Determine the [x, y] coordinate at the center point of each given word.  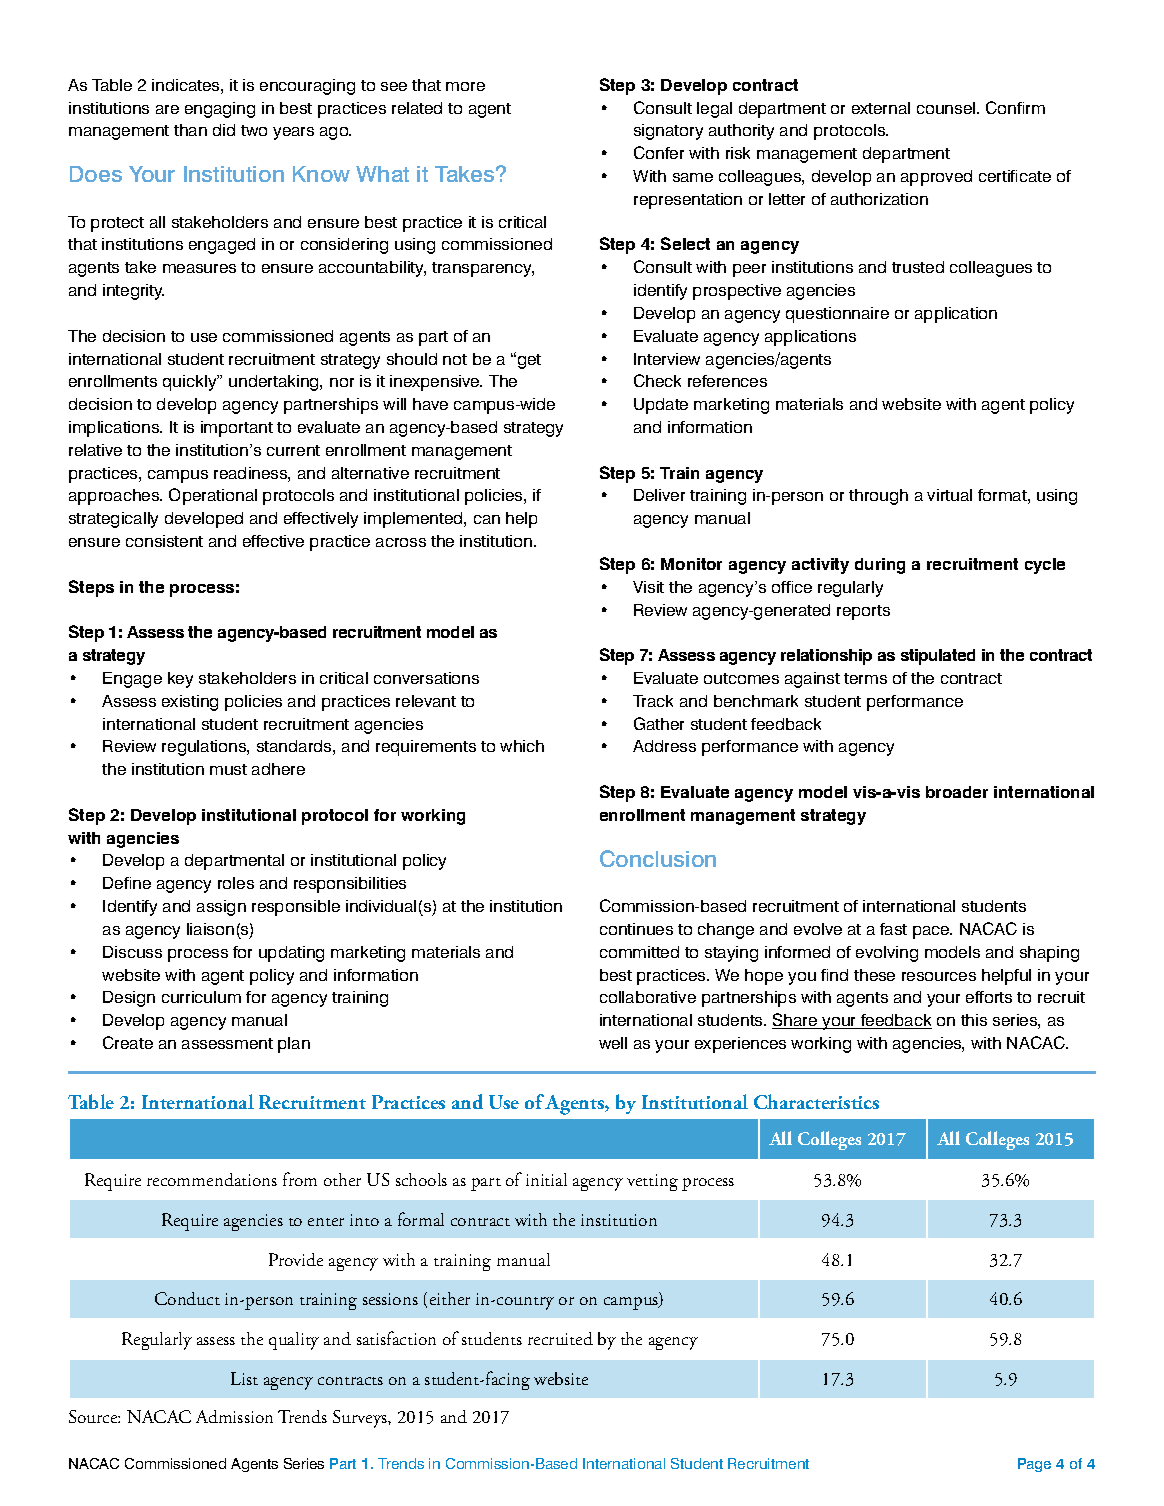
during [880, 566]
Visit [648, 587]
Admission [234, 1416]
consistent [164, 541]
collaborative [648, 997]
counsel [947, 108]
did [224, 130]
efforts [989, 997]
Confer [659, 152]
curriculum [201, 997]
